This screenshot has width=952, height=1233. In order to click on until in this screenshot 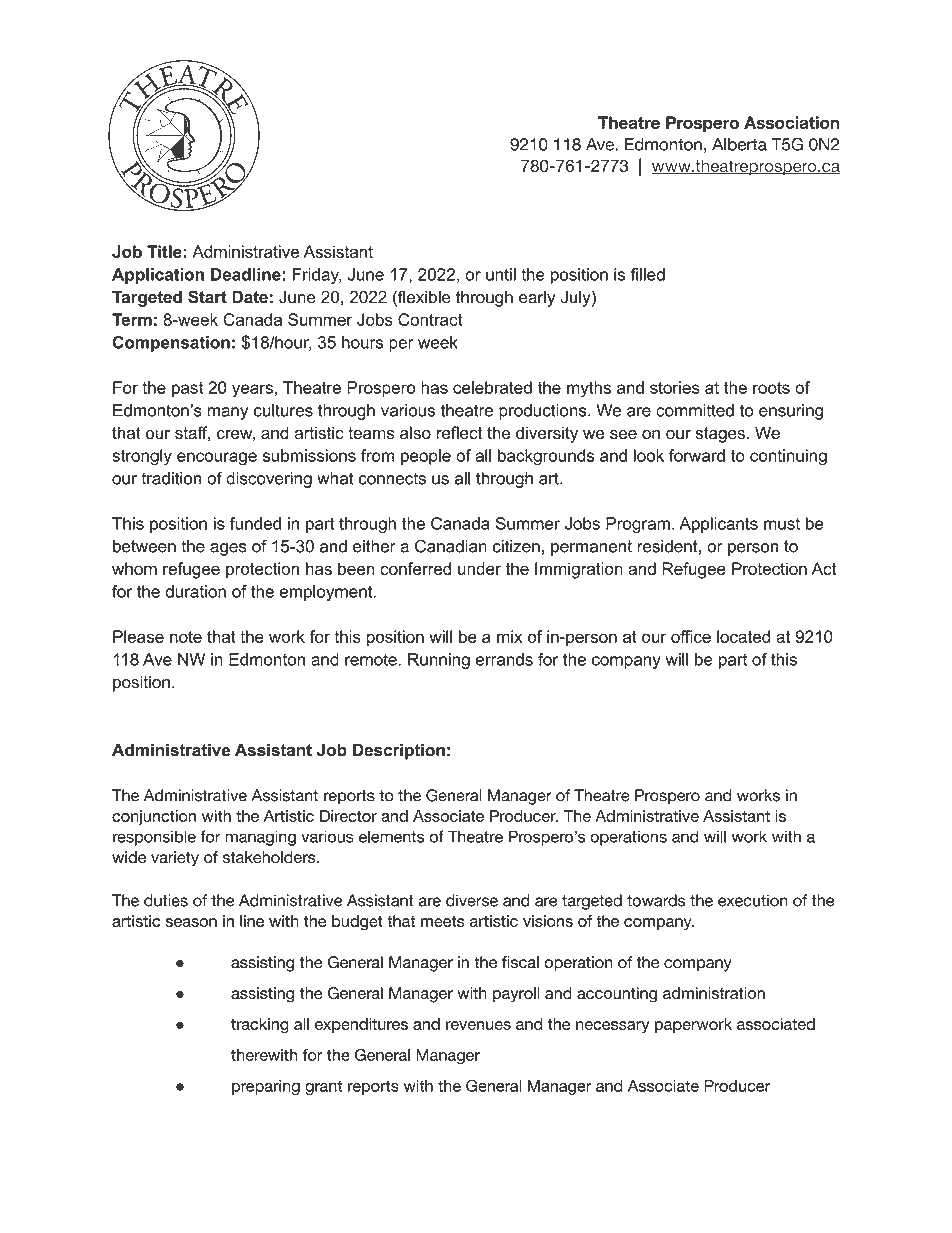, I will do `click(501, 274)`.
